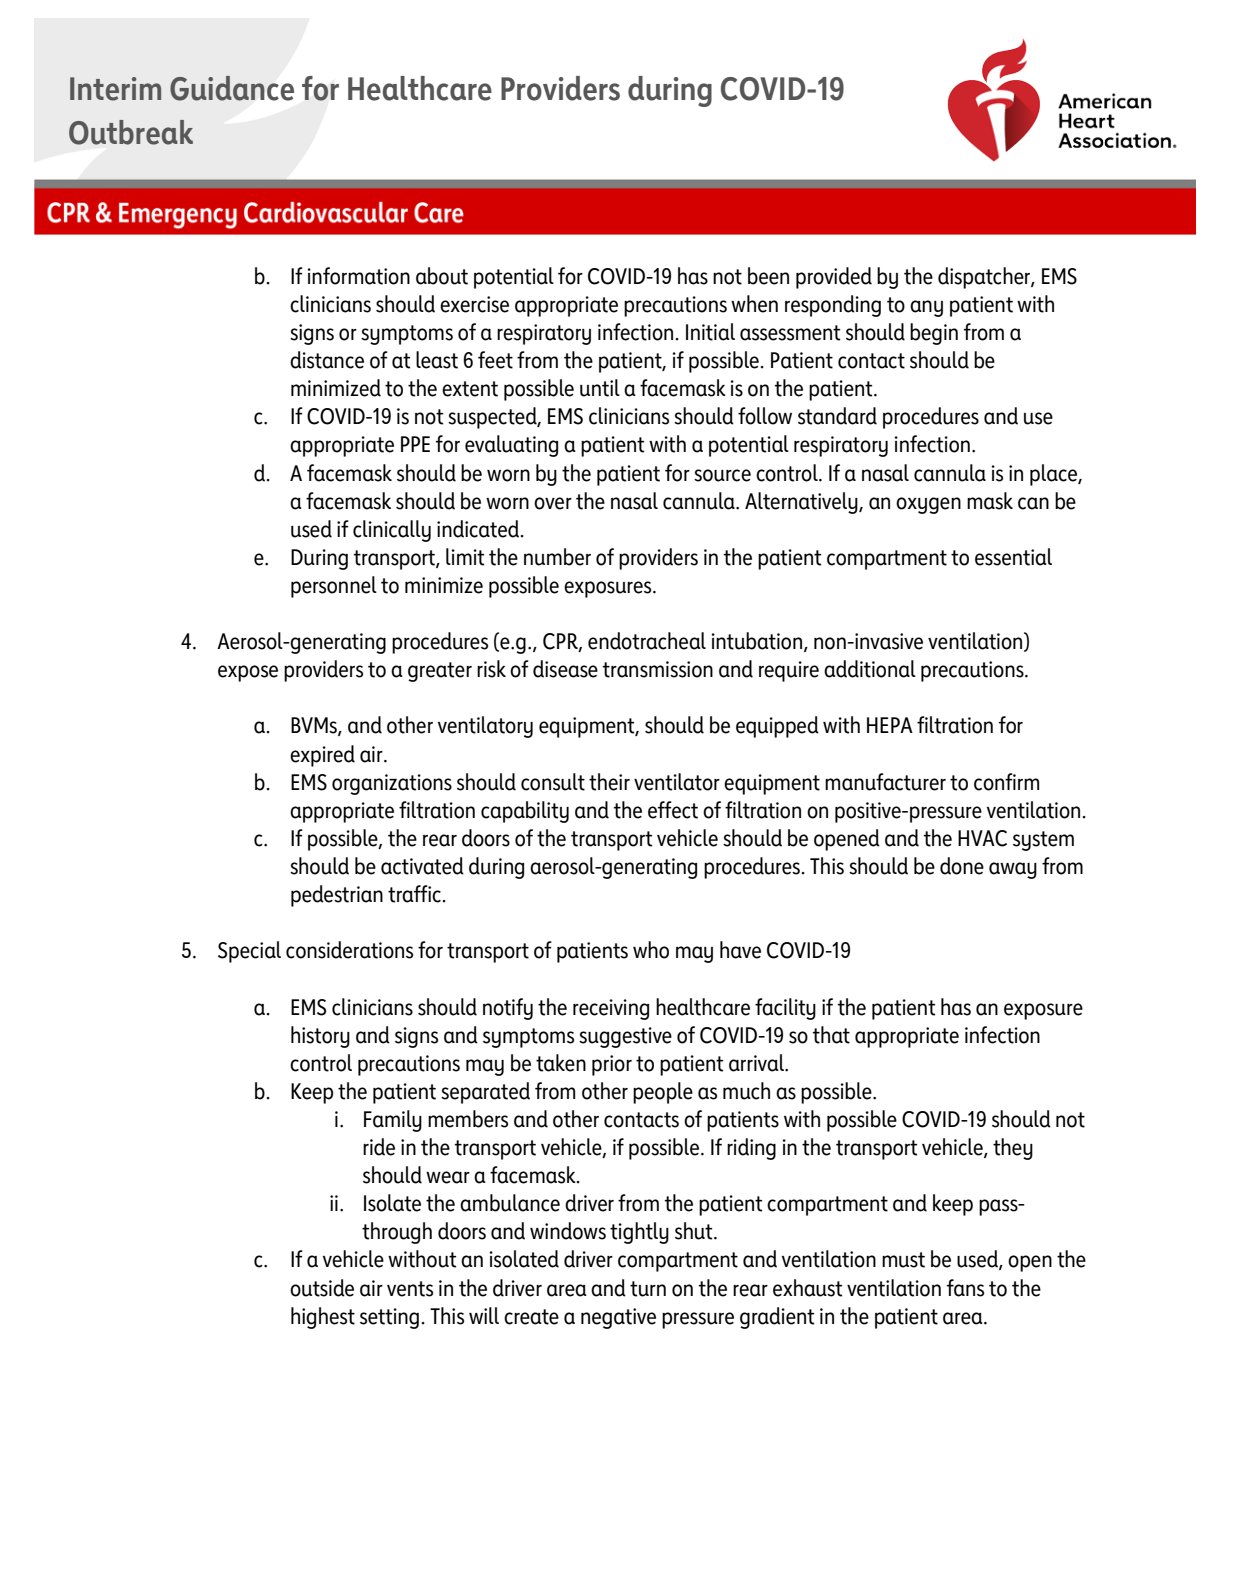 This document has width=1233, height=1596. Describe the element at coordinates (890, 725) in the document. I see `HEPA` at that location.
